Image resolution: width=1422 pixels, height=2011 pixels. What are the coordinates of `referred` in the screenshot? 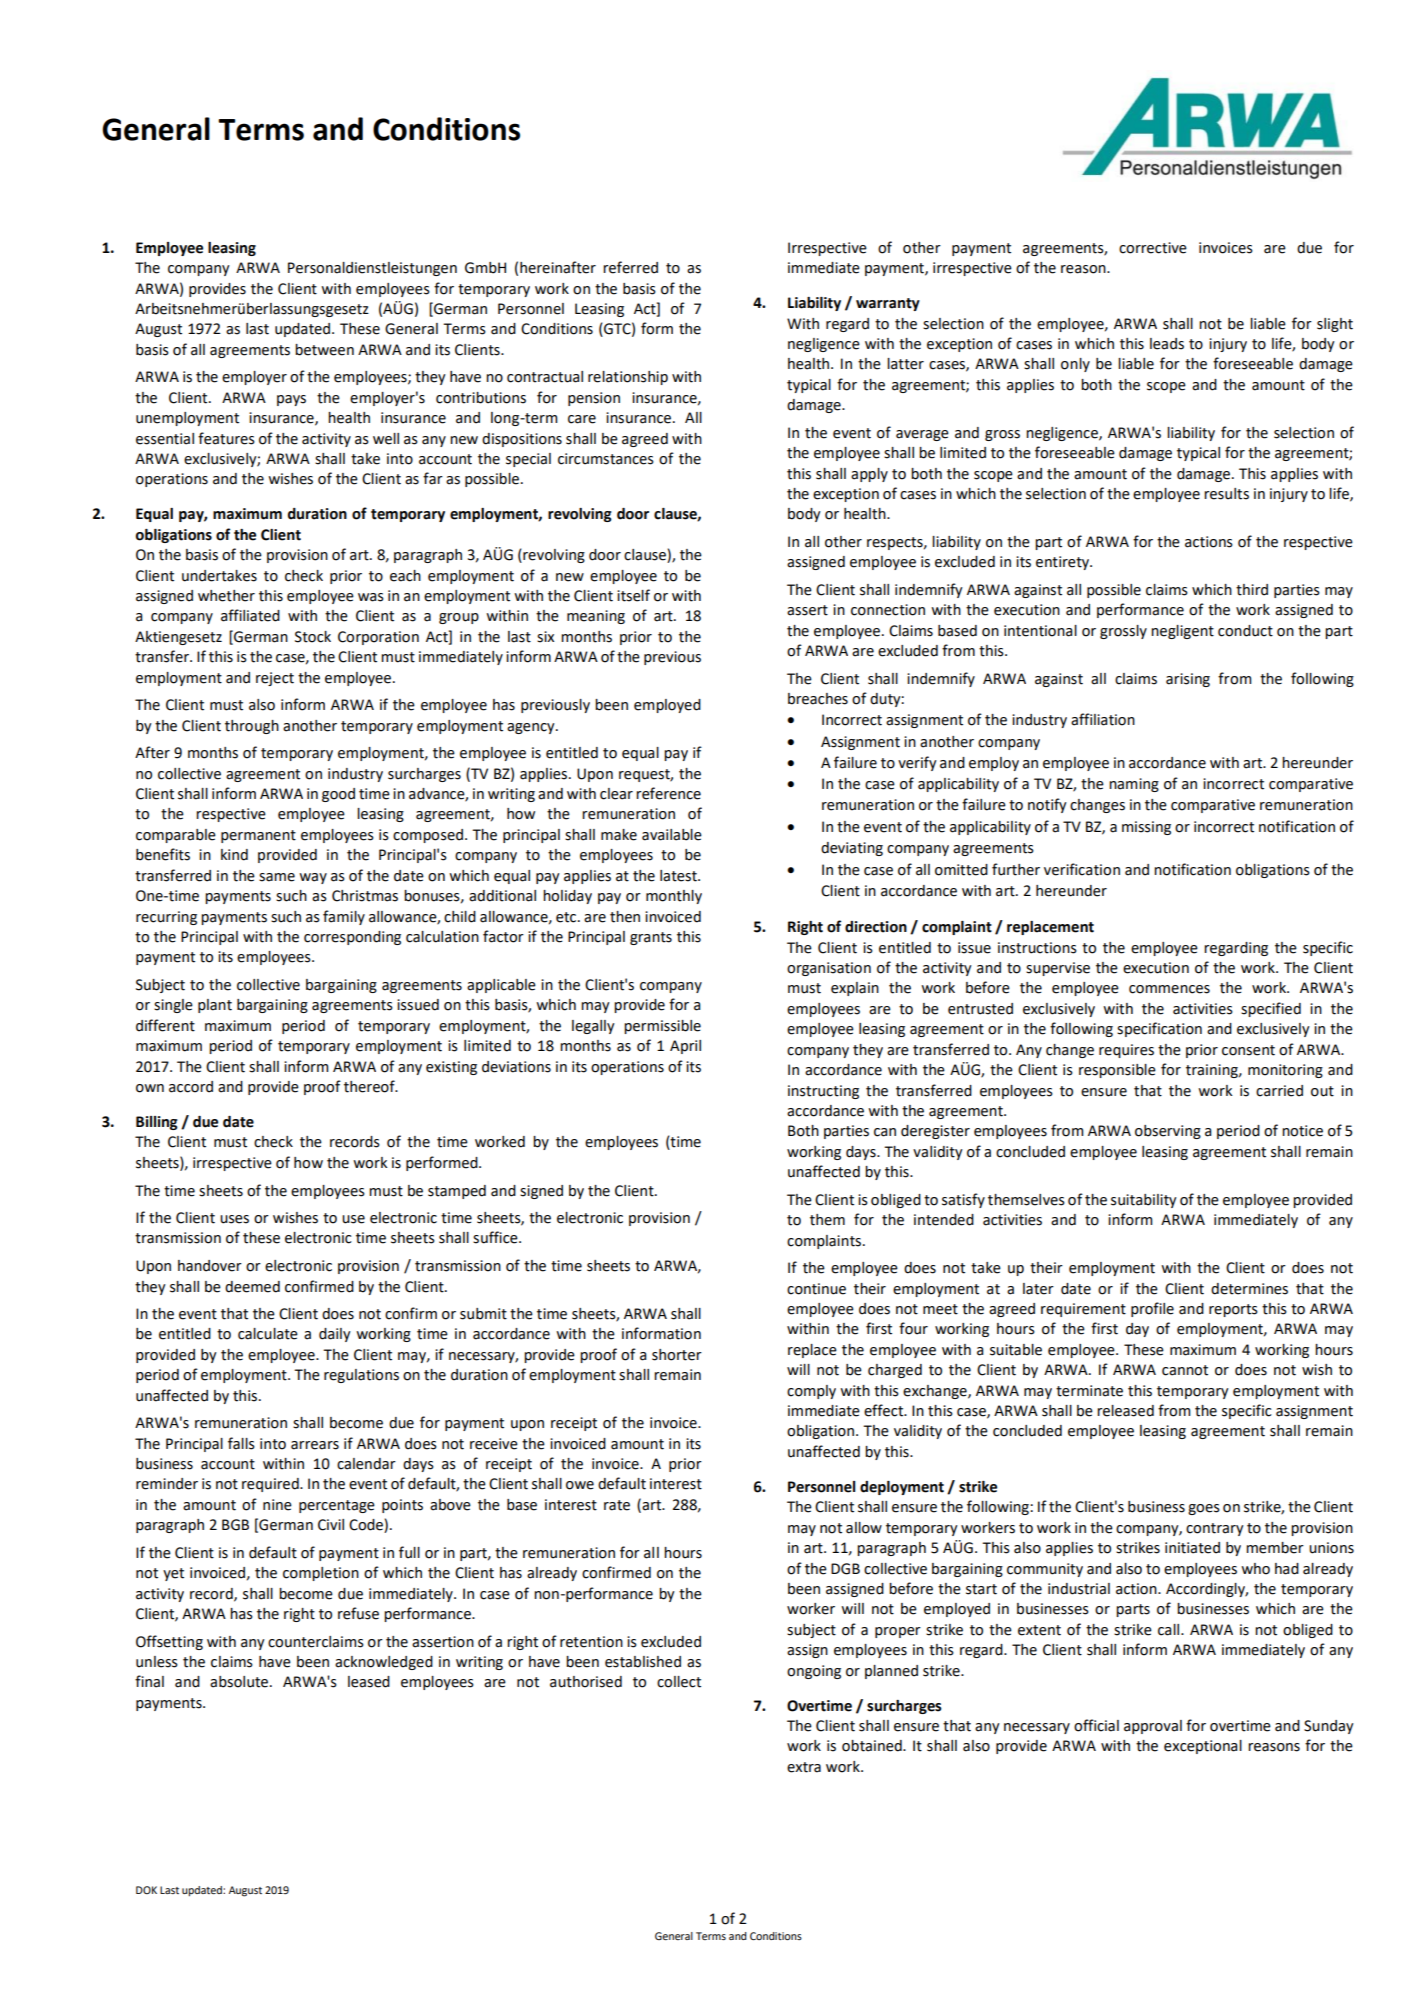 It's located at (630, 267).
